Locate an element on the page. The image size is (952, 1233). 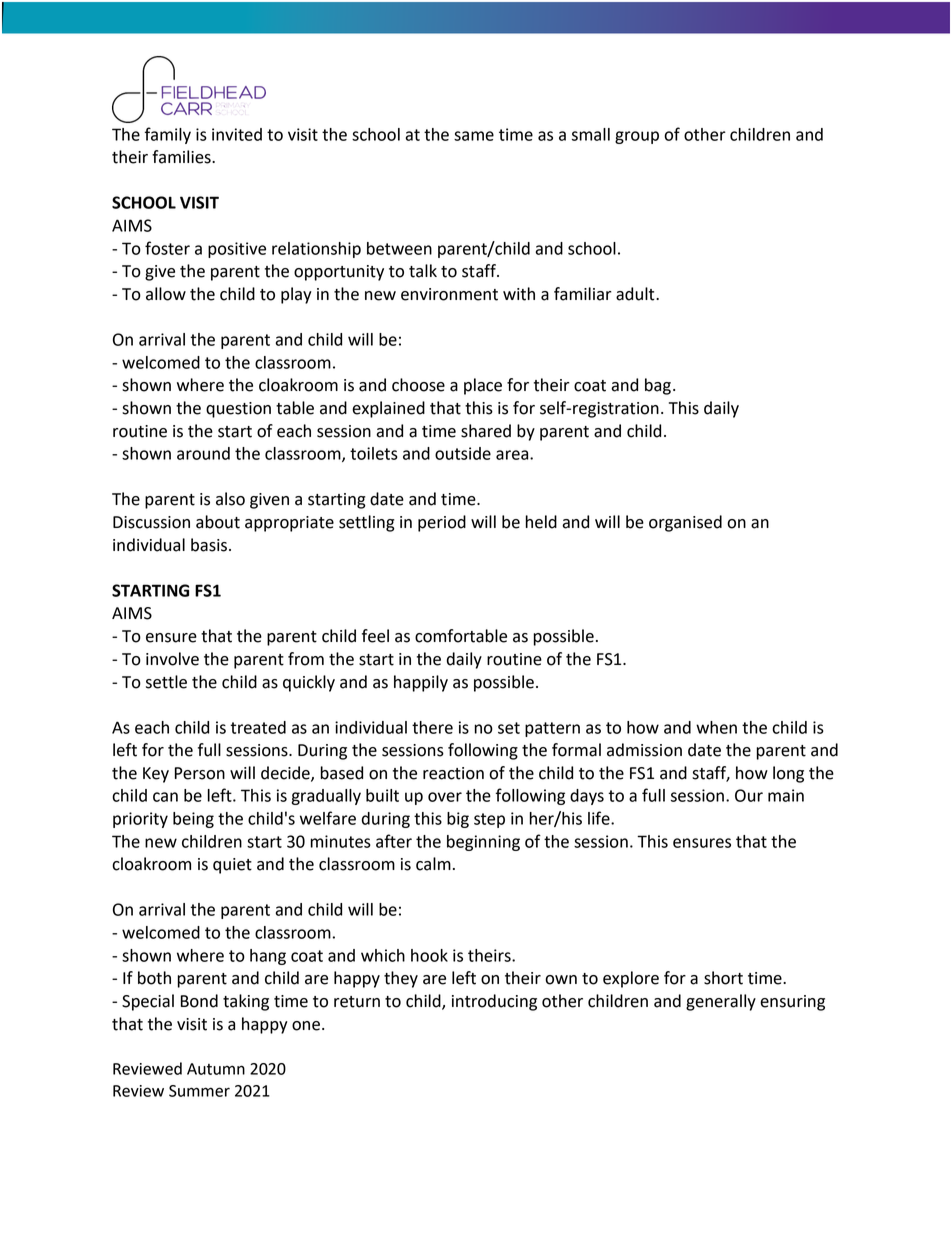
quiet is located at coordinates (232, 866).
